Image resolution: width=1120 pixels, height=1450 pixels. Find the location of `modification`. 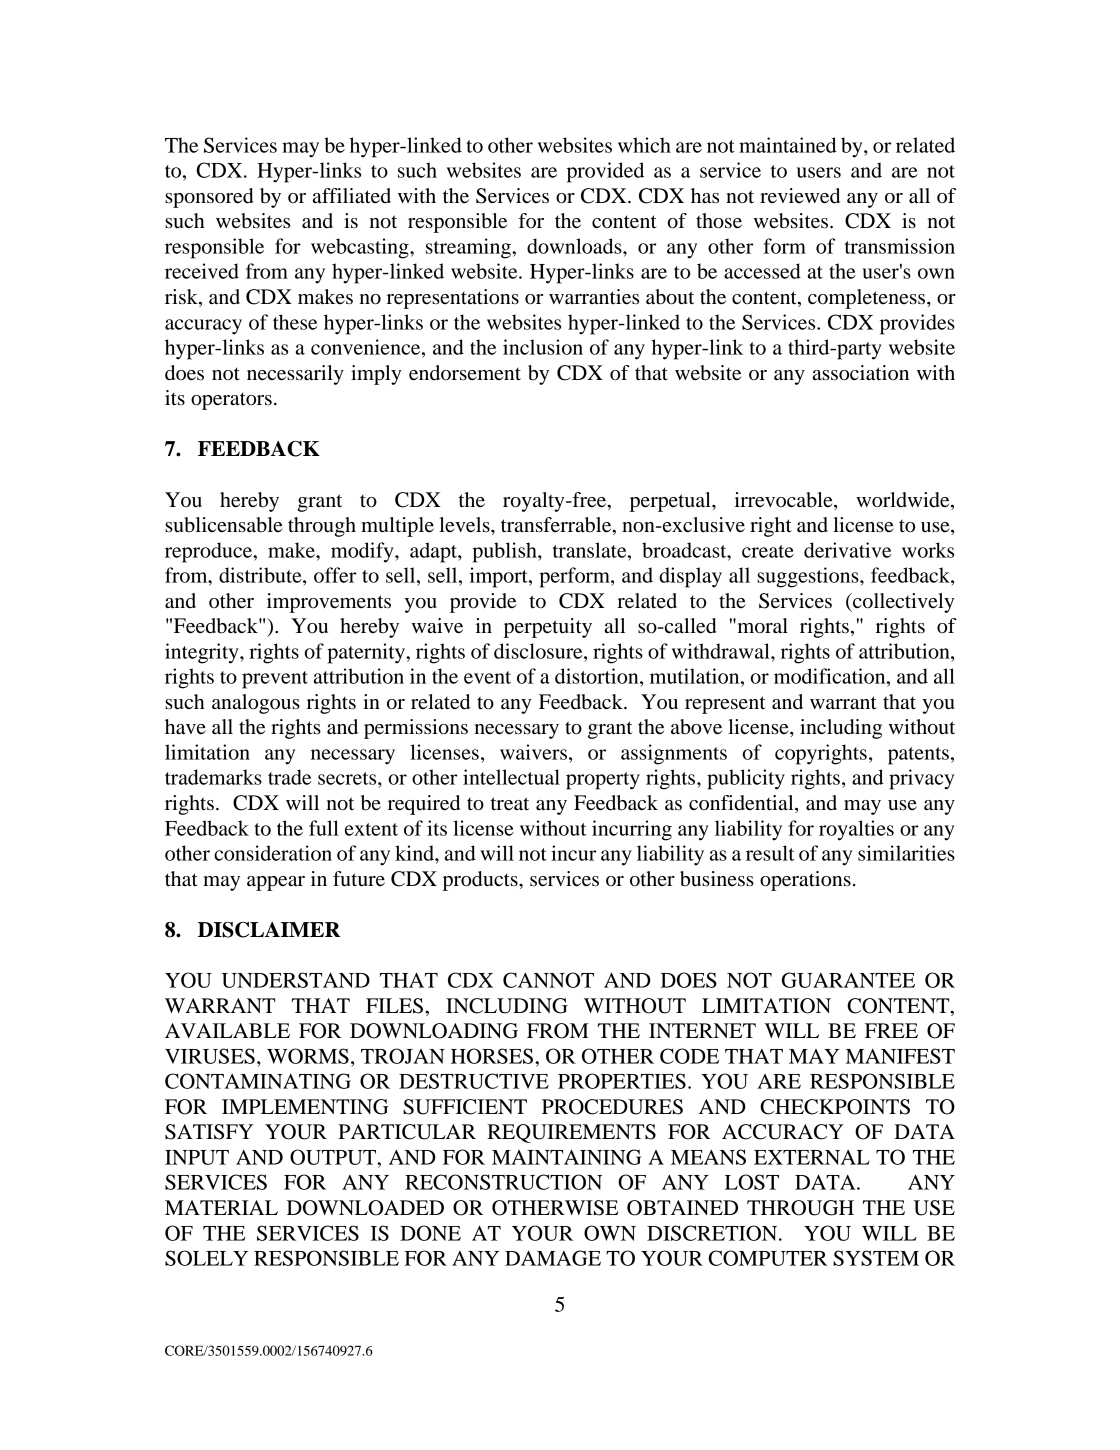

modification is located at coordinates (831, 676).
